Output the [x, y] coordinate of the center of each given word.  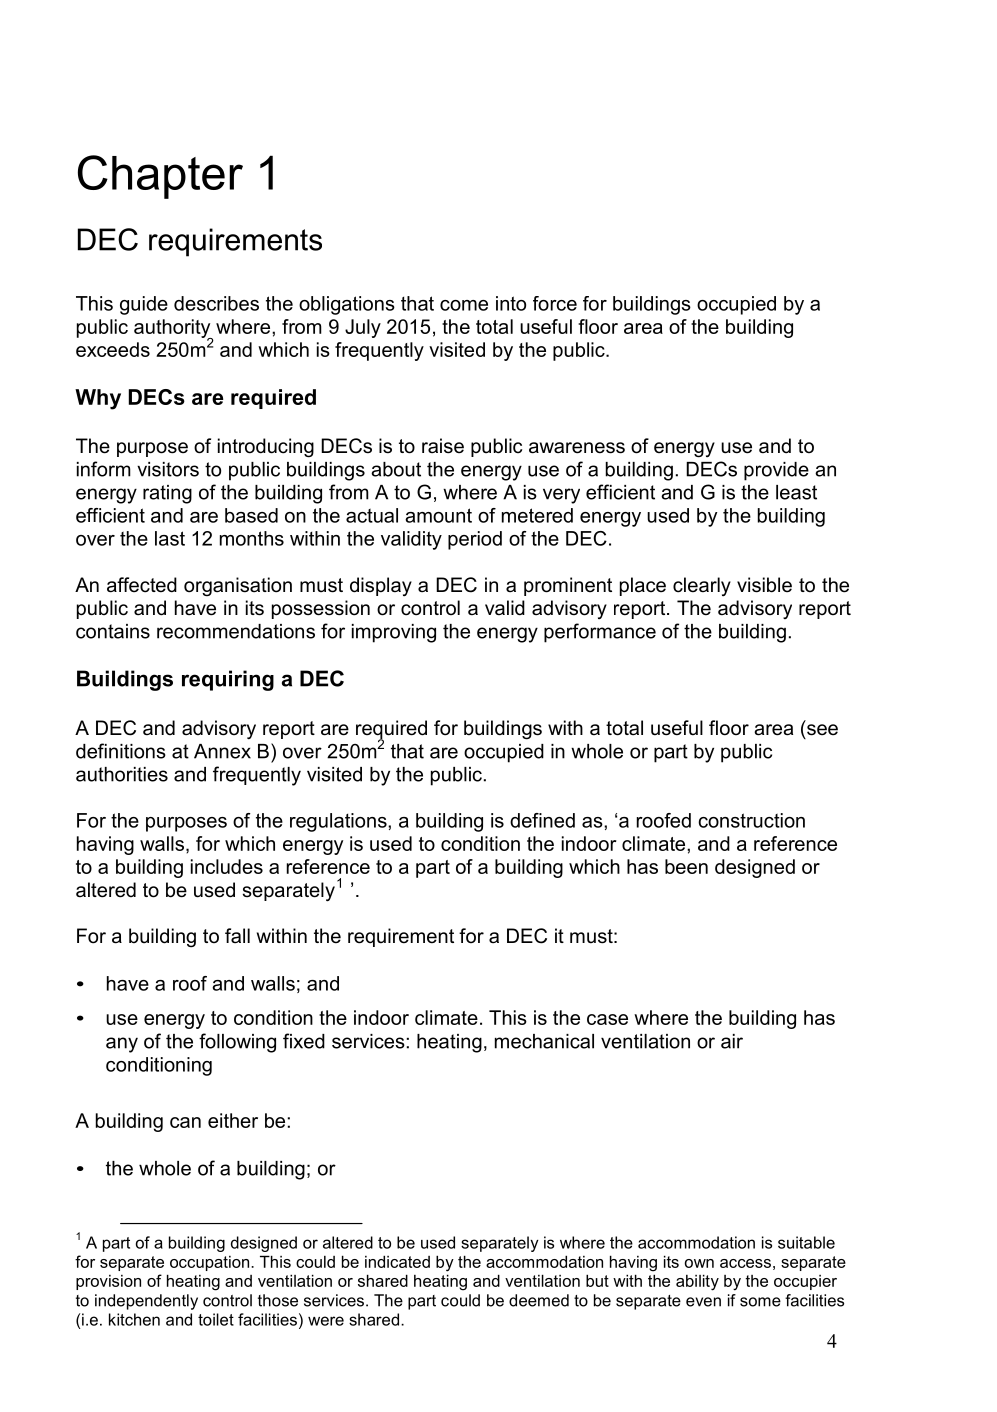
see [822, 730]
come [464, 305]
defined [542, 820]
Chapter [160, 177]
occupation [211, 1263]
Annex [222, 751]
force [555, 303]
